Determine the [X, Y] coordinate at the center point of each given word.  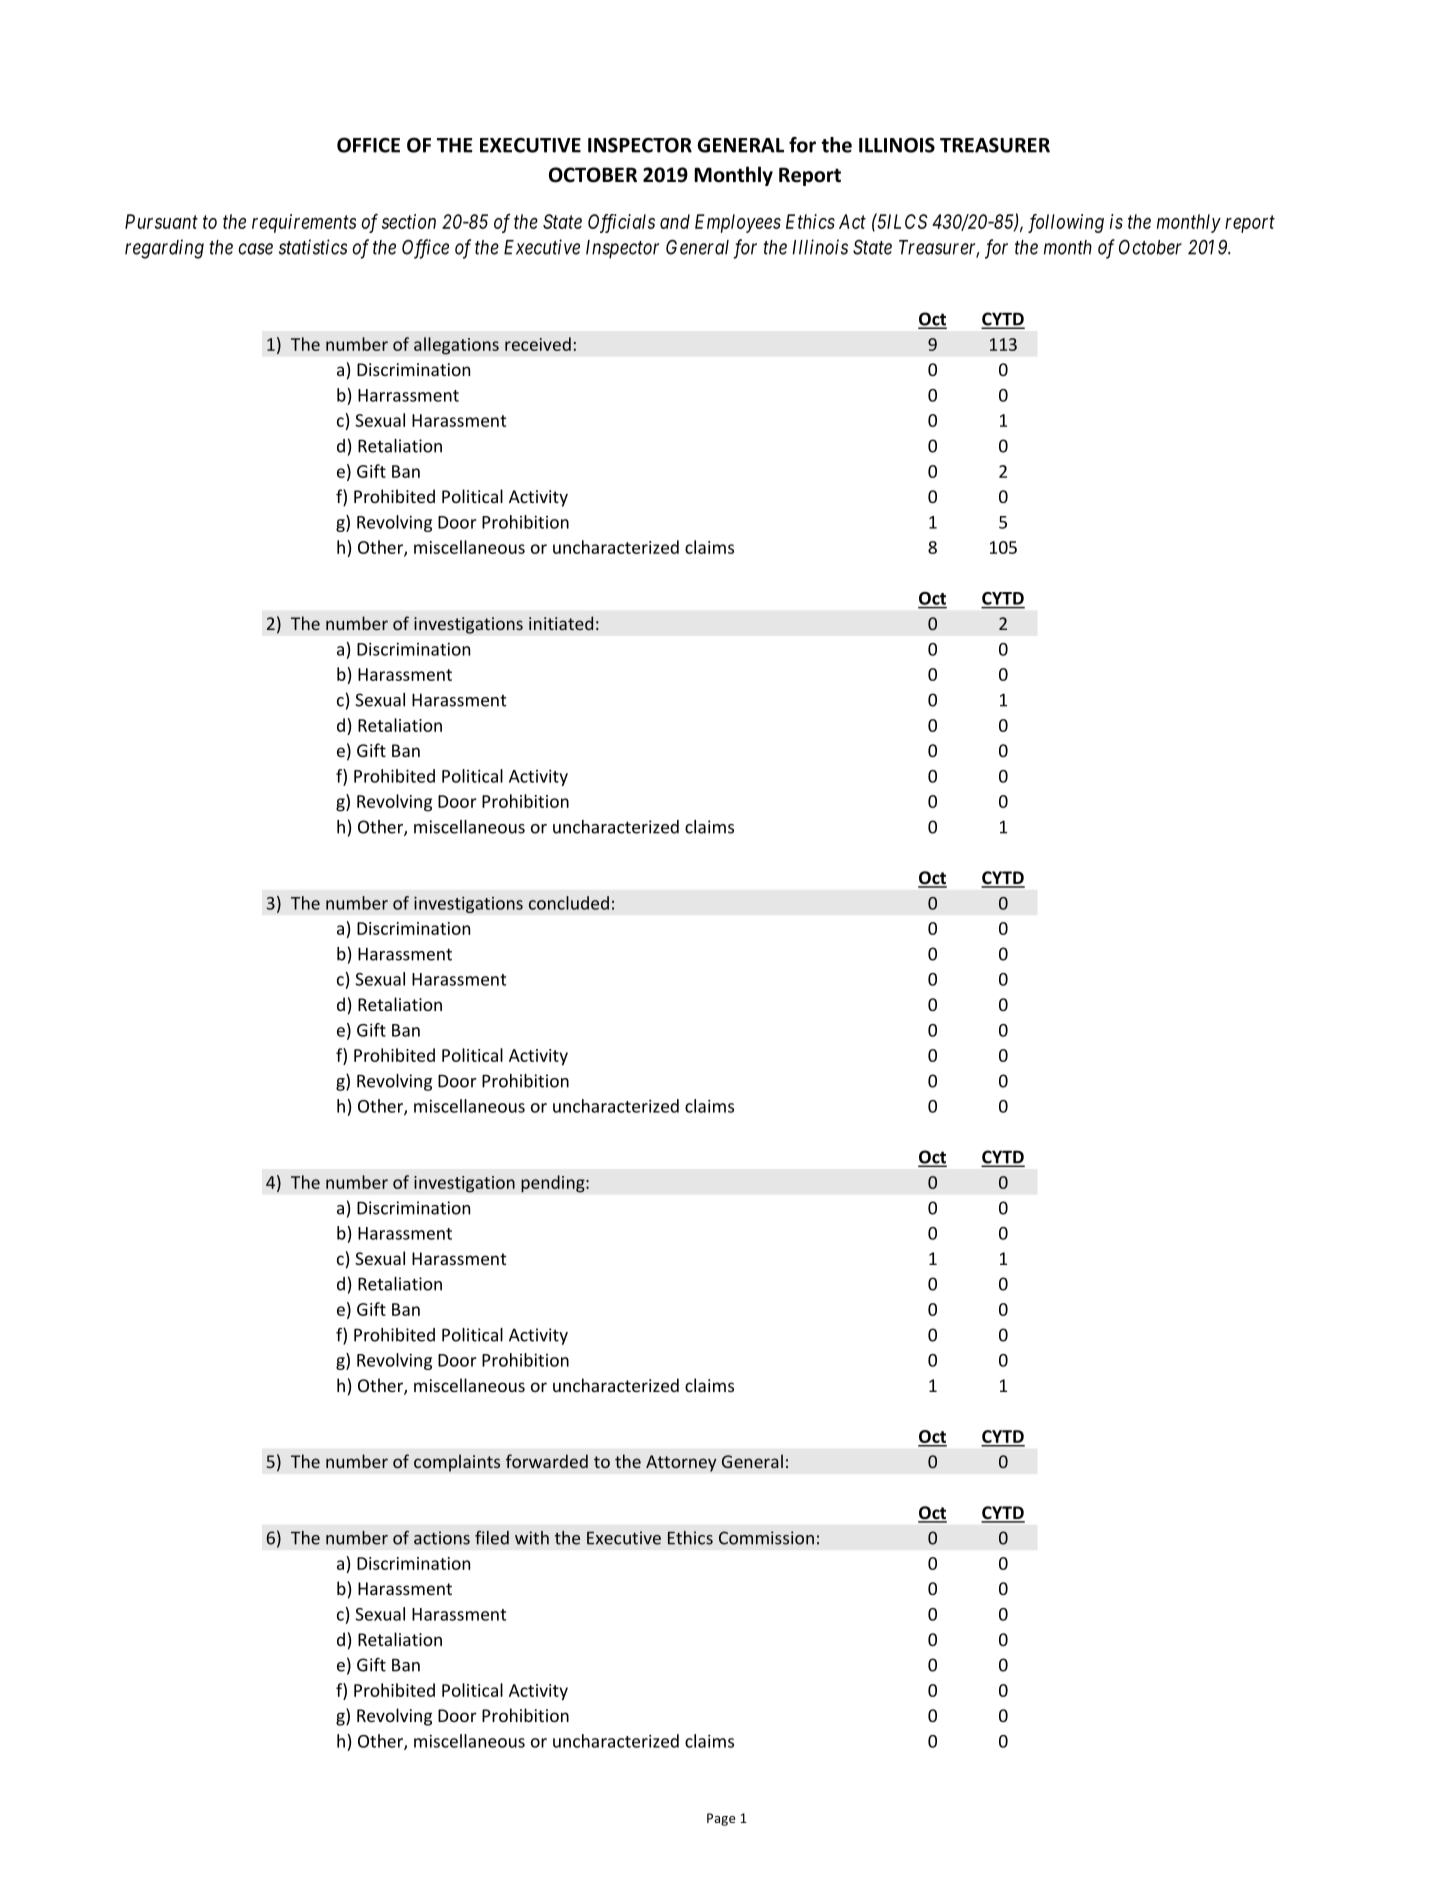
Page [721, 1819]
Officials [621, 223]
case [255, 249]
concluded [569, 903]
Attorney [681, 1463]
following [1066, 223]
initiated [561, 623]
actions [442, 1538]
